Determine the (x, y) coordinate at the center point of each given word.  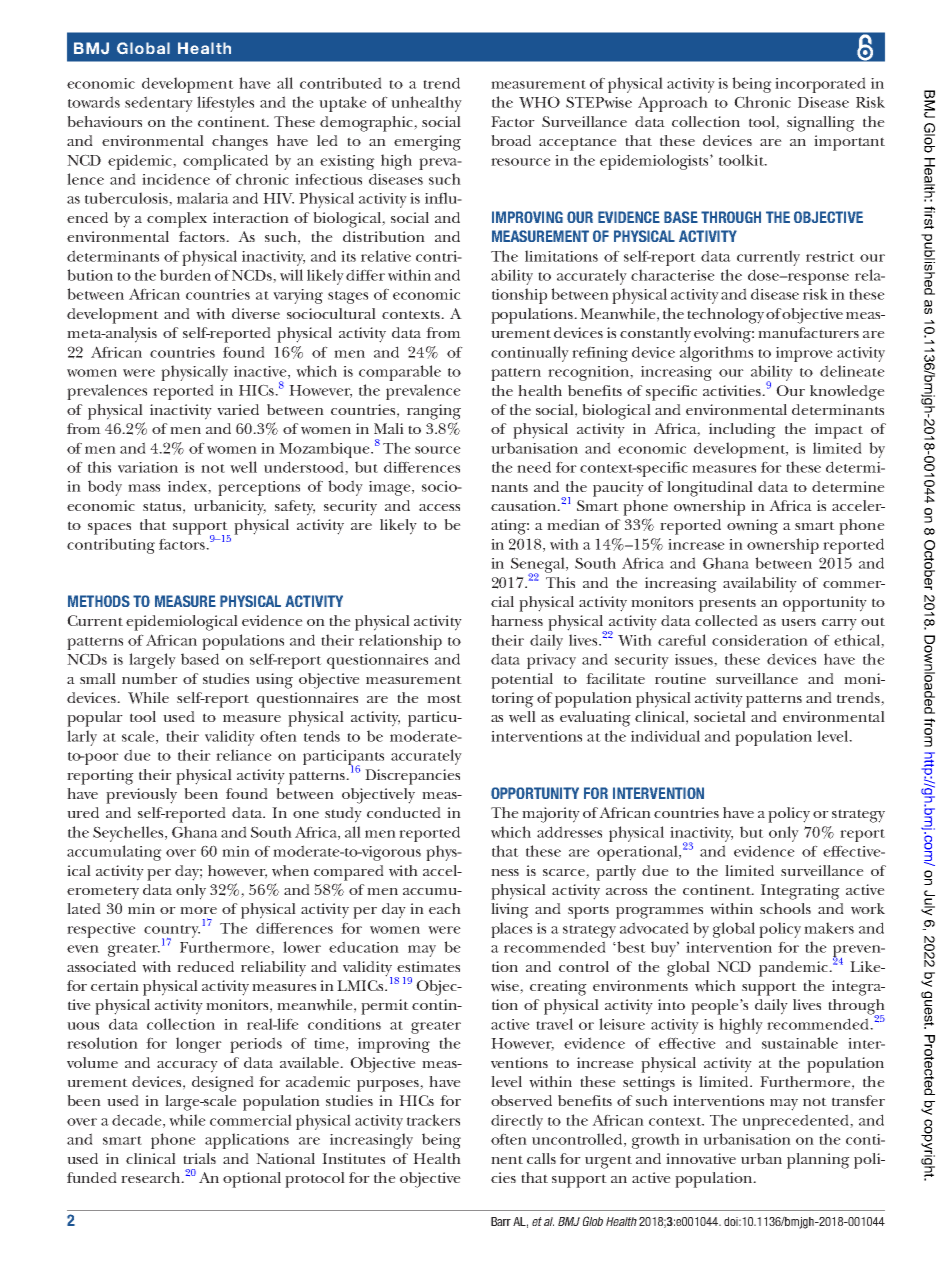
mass (144, 488)
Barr (501, 1221)
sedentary (159, 104)
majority (551, 815)
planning (818, 1161)
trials (199, 1158)
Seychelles (129, 834)
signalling (821, 124)
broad (511, 140)
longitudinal (710, 489)
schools (785, 908)
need (534, 467)
